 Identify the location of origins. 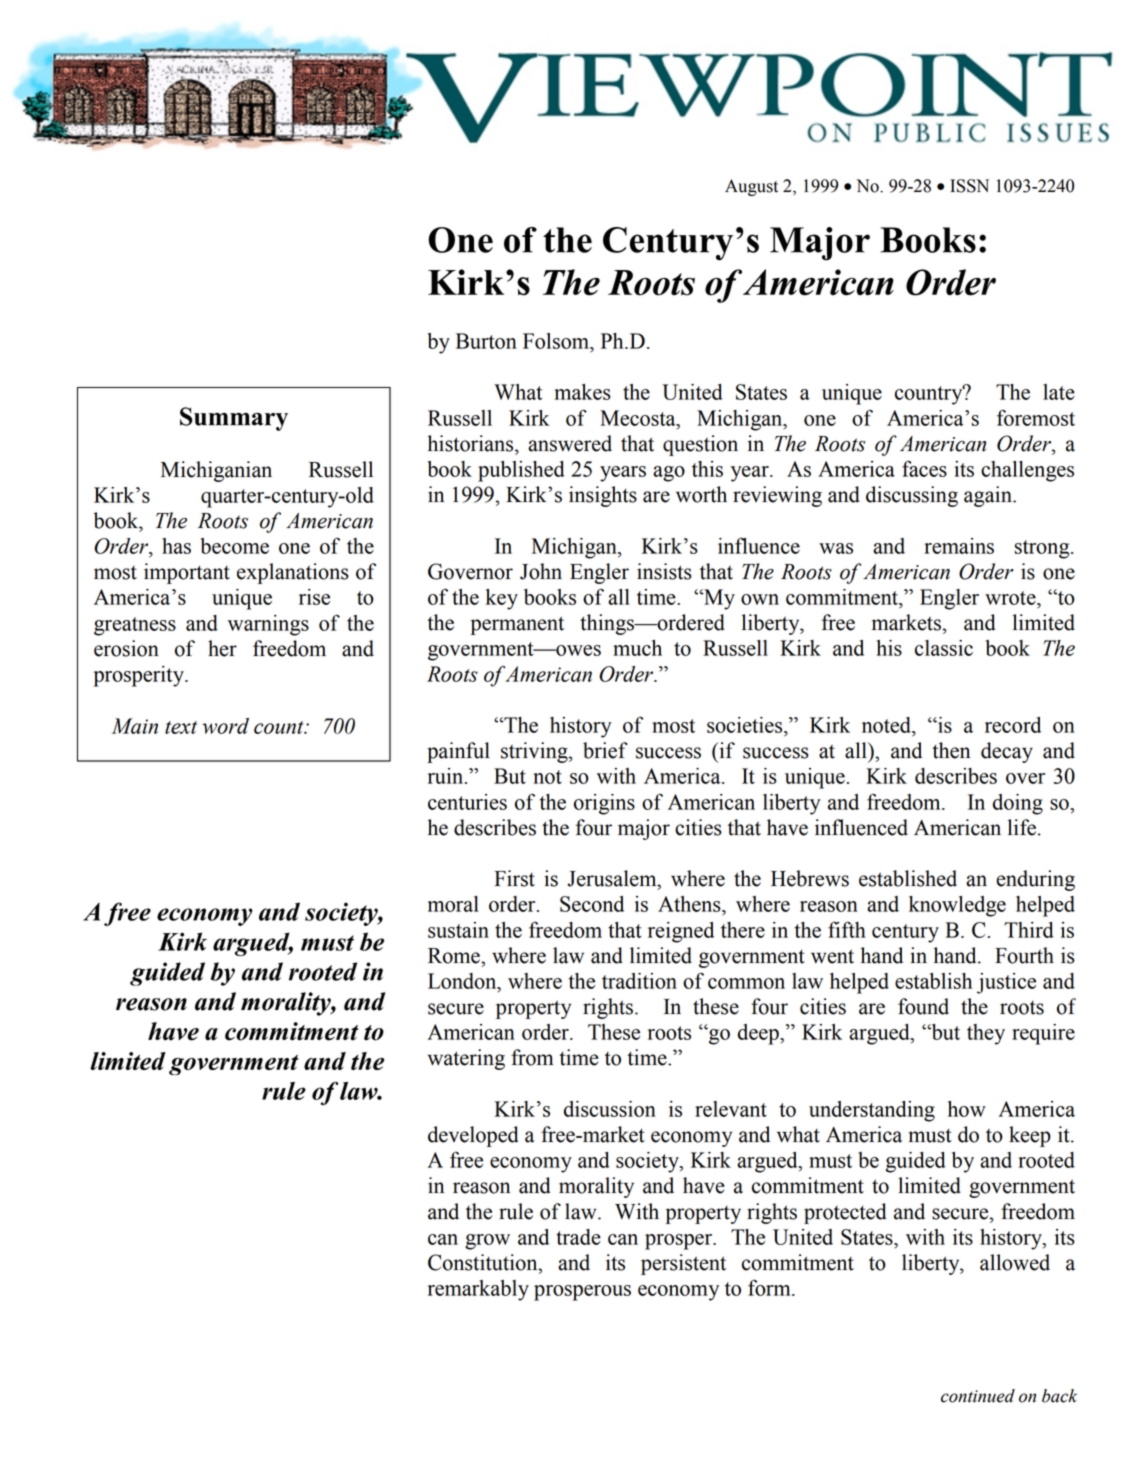
(604, 804).
